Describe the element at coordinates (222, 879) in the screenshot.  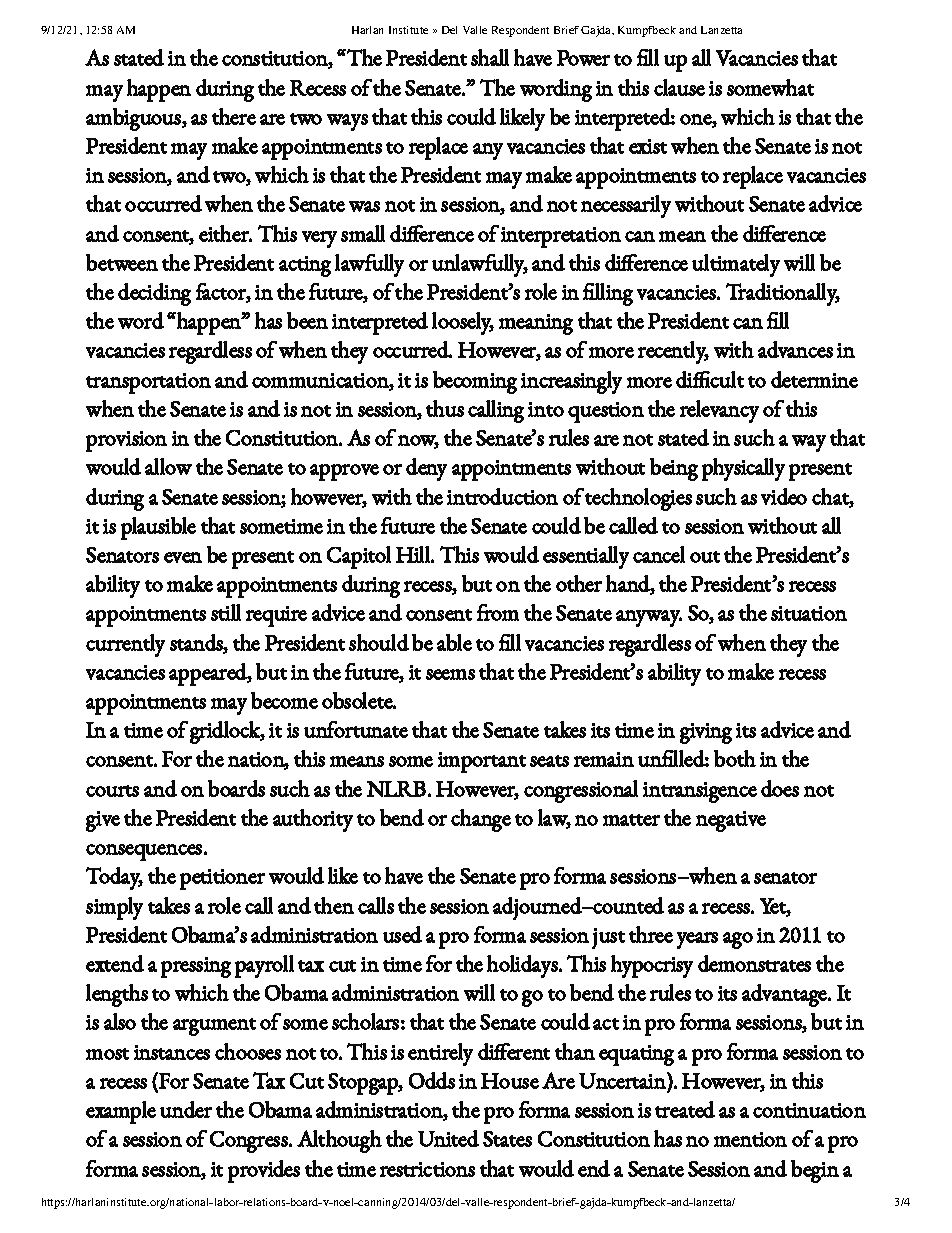
I see `petitioner` at that location.
